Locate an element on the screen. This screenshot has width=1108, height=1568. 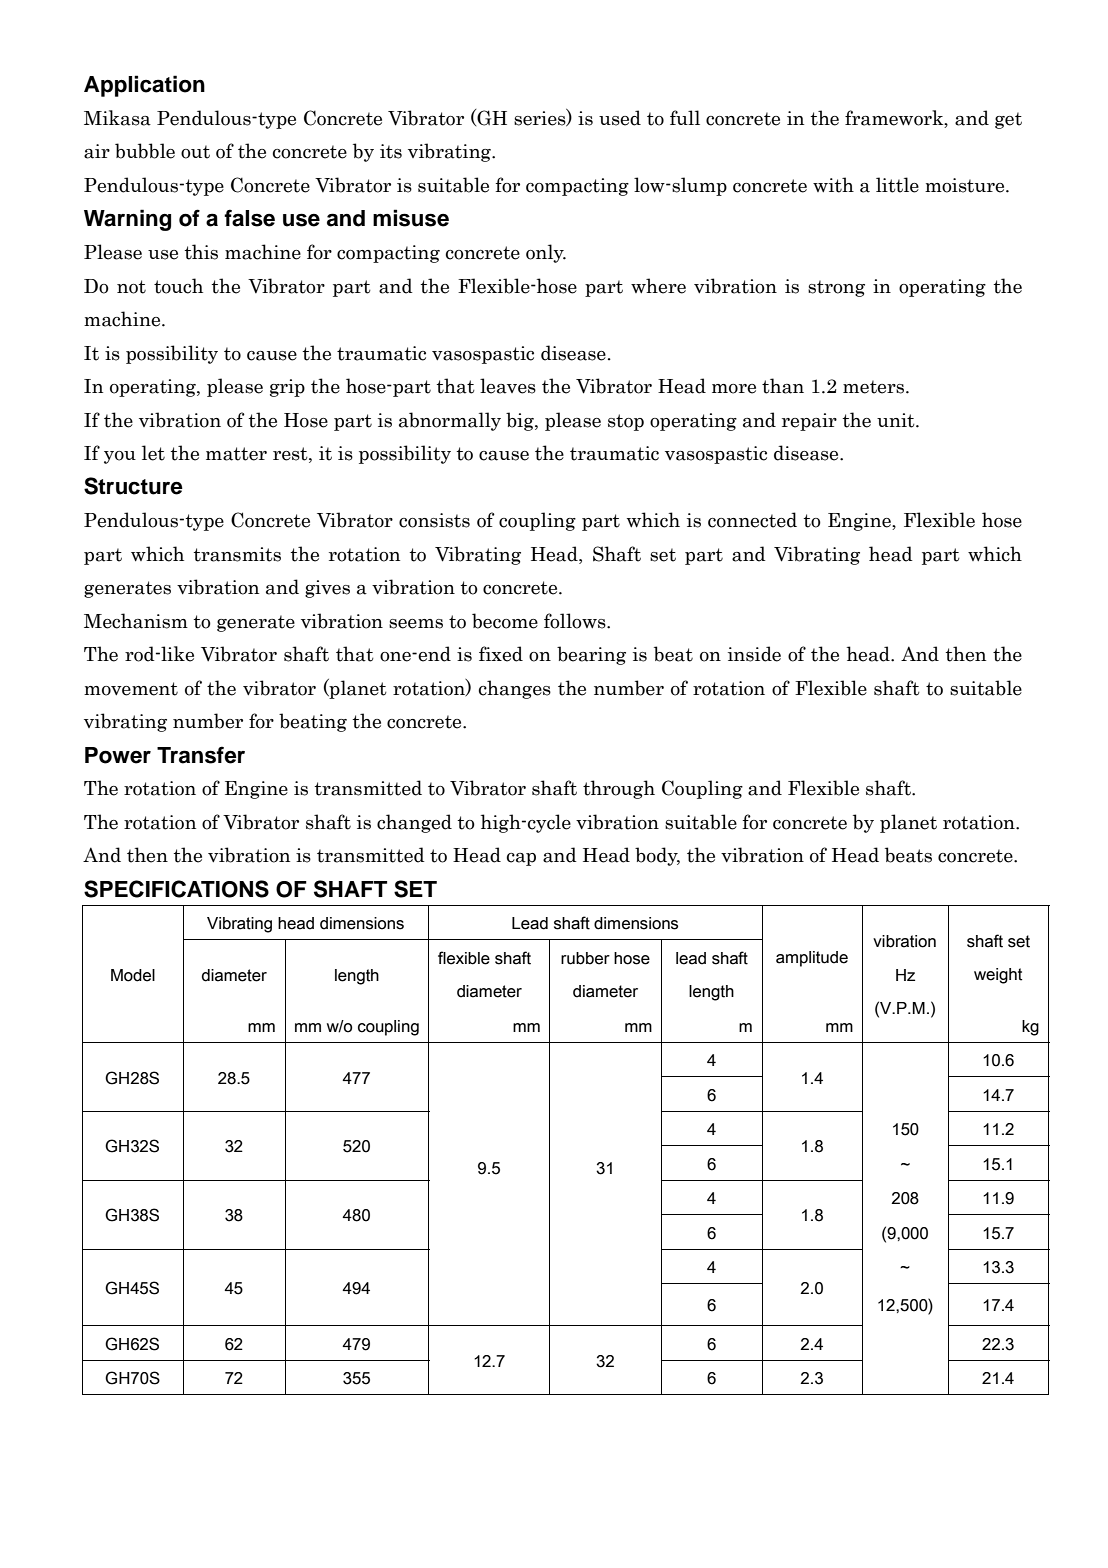
consists is located at coordinates (434, 520).
